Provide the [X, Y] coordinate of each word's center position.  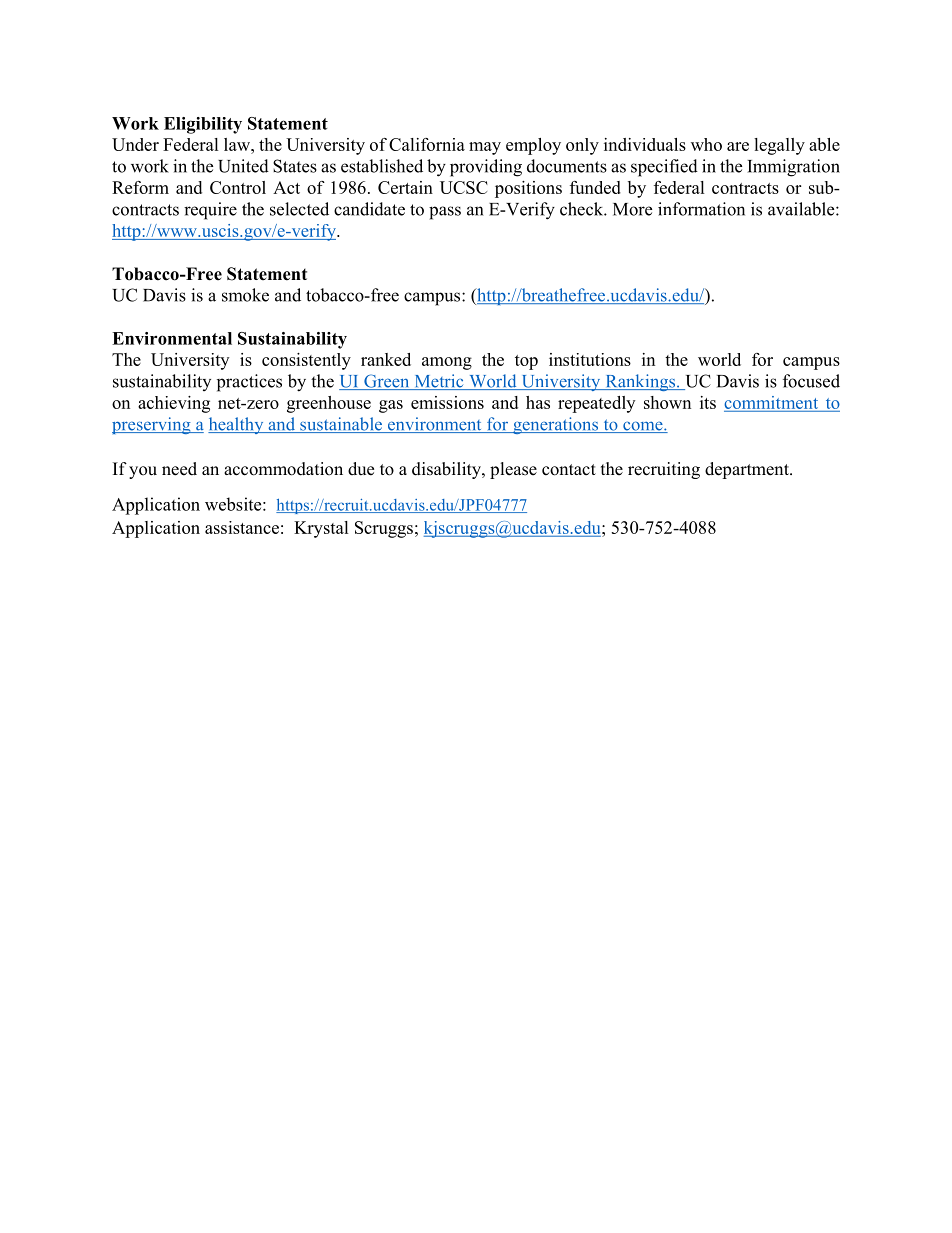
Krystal [321, 529]
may [485, 148]
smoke [245, 295]
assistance [242, 527]
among [447, 363]
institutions [590, 359]
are [738, 146]
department [748, 470]
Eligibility [203, 125]
